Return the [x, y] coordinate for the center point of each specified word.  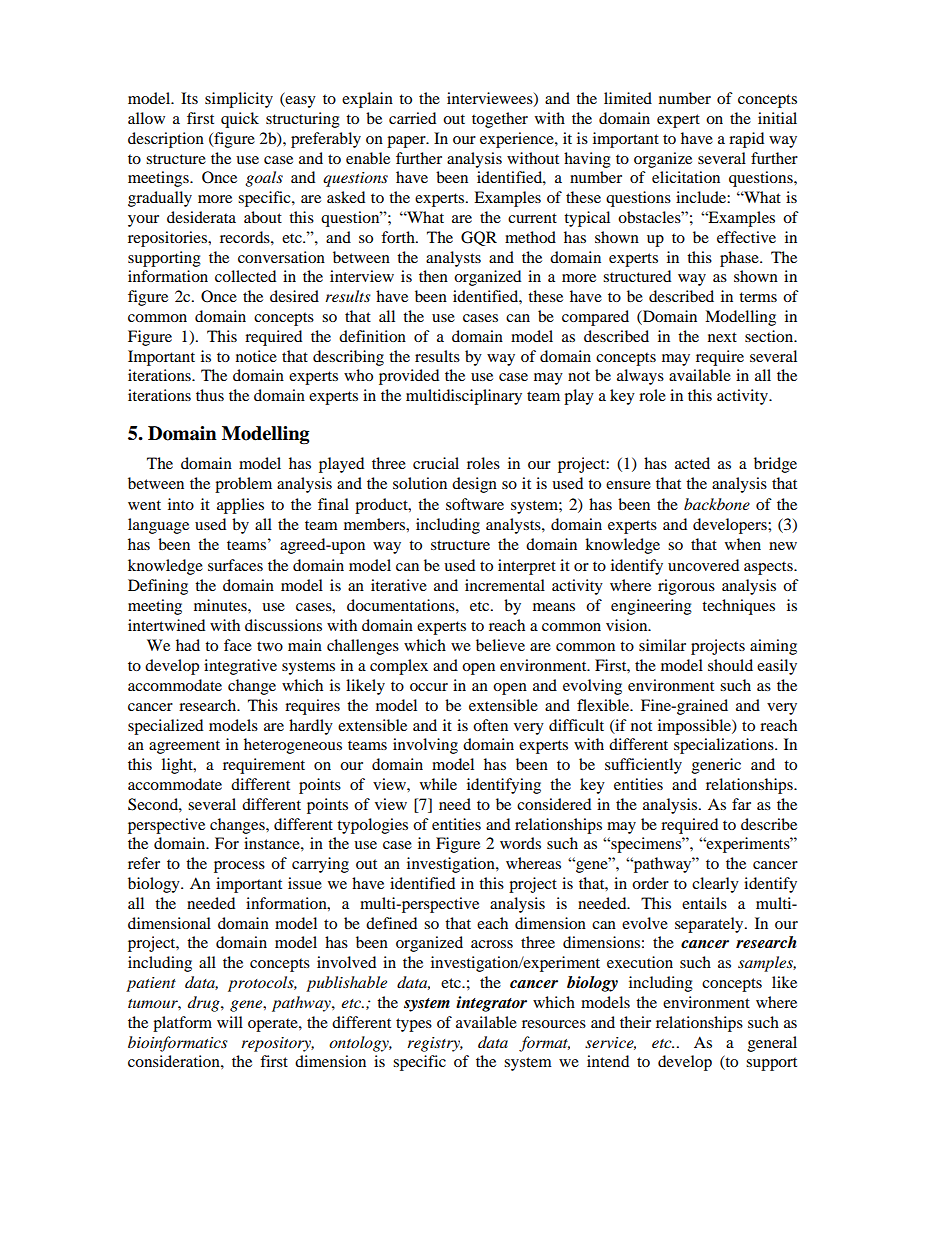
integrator [491, 1004]
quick [240, 120]
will [230, 1022]
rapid [746, 140]
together [500, 120]
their [635, 1022]
